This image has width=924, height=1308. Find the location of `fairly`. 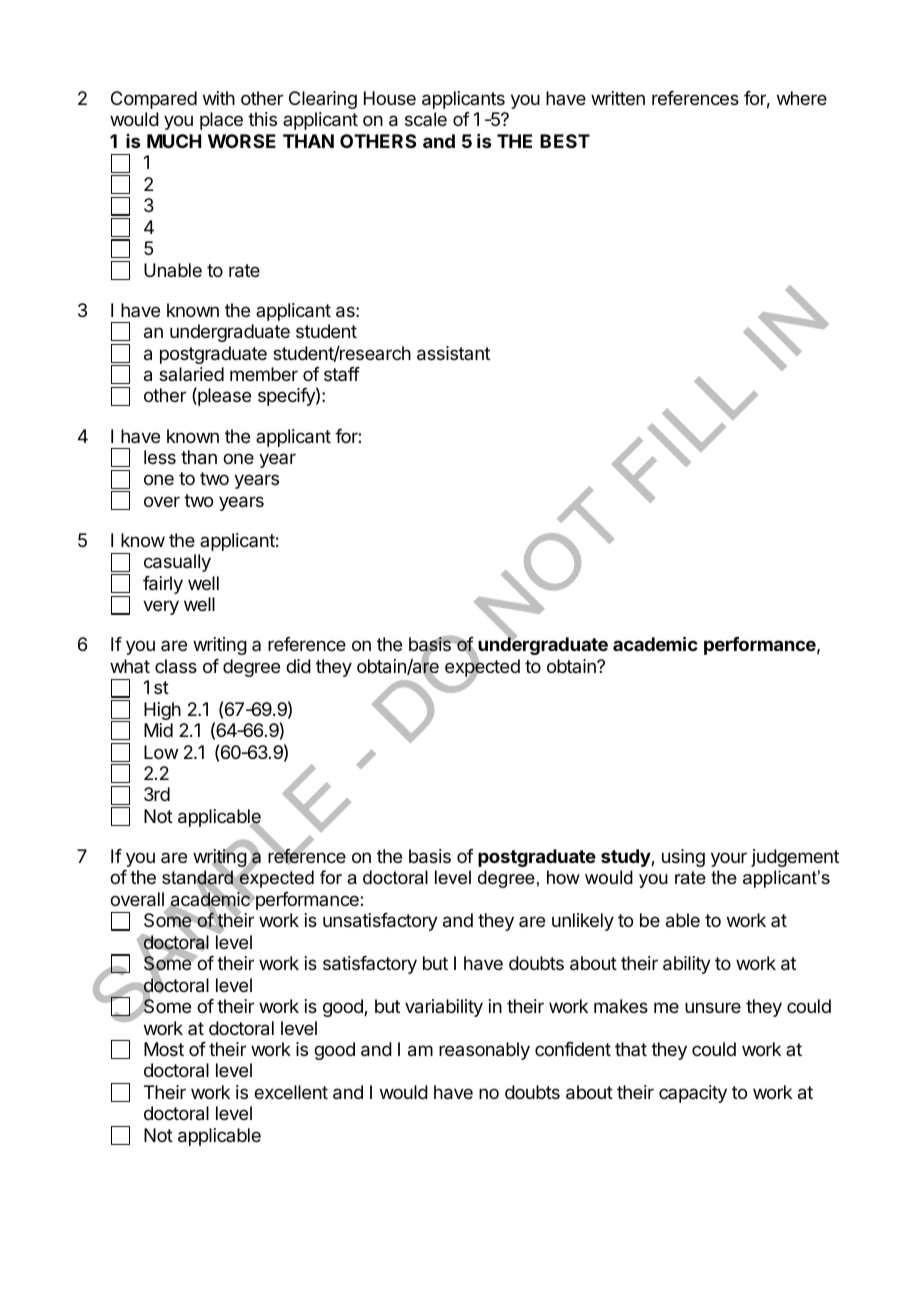

fairly is located at coordinates (163, 585).
